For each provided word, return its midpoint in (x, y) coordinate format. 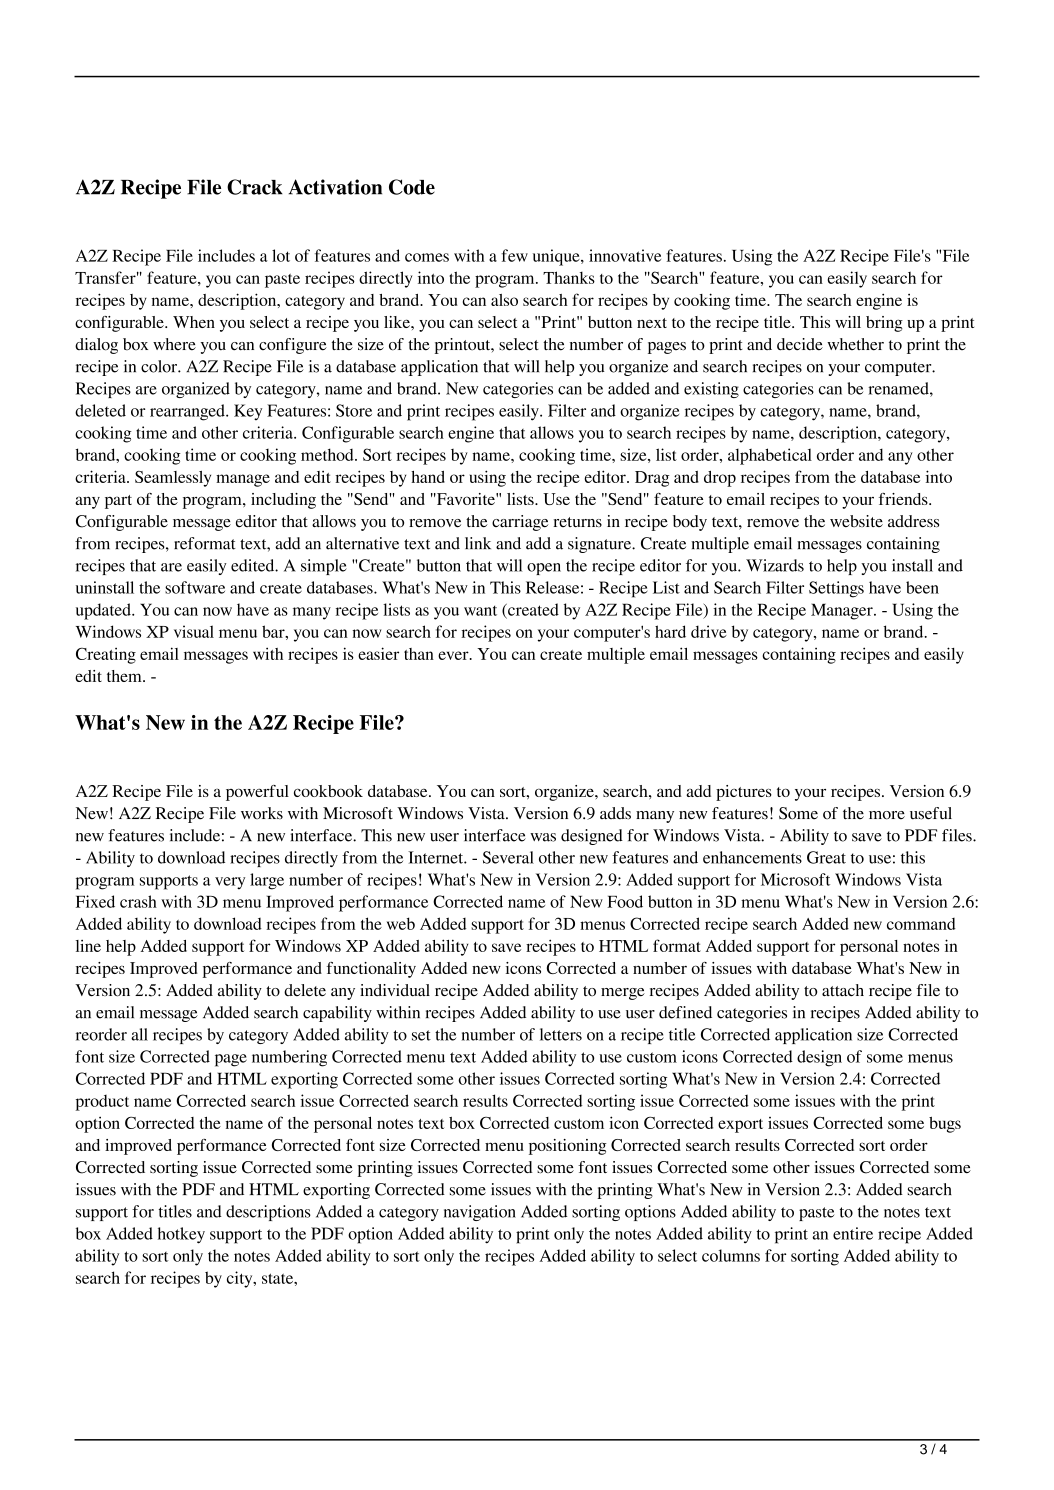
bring (884, 324)
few (514, 255)
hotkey (181, 1235)
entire (853, 1233)
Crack (255, 187)
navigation (480, 1213)
